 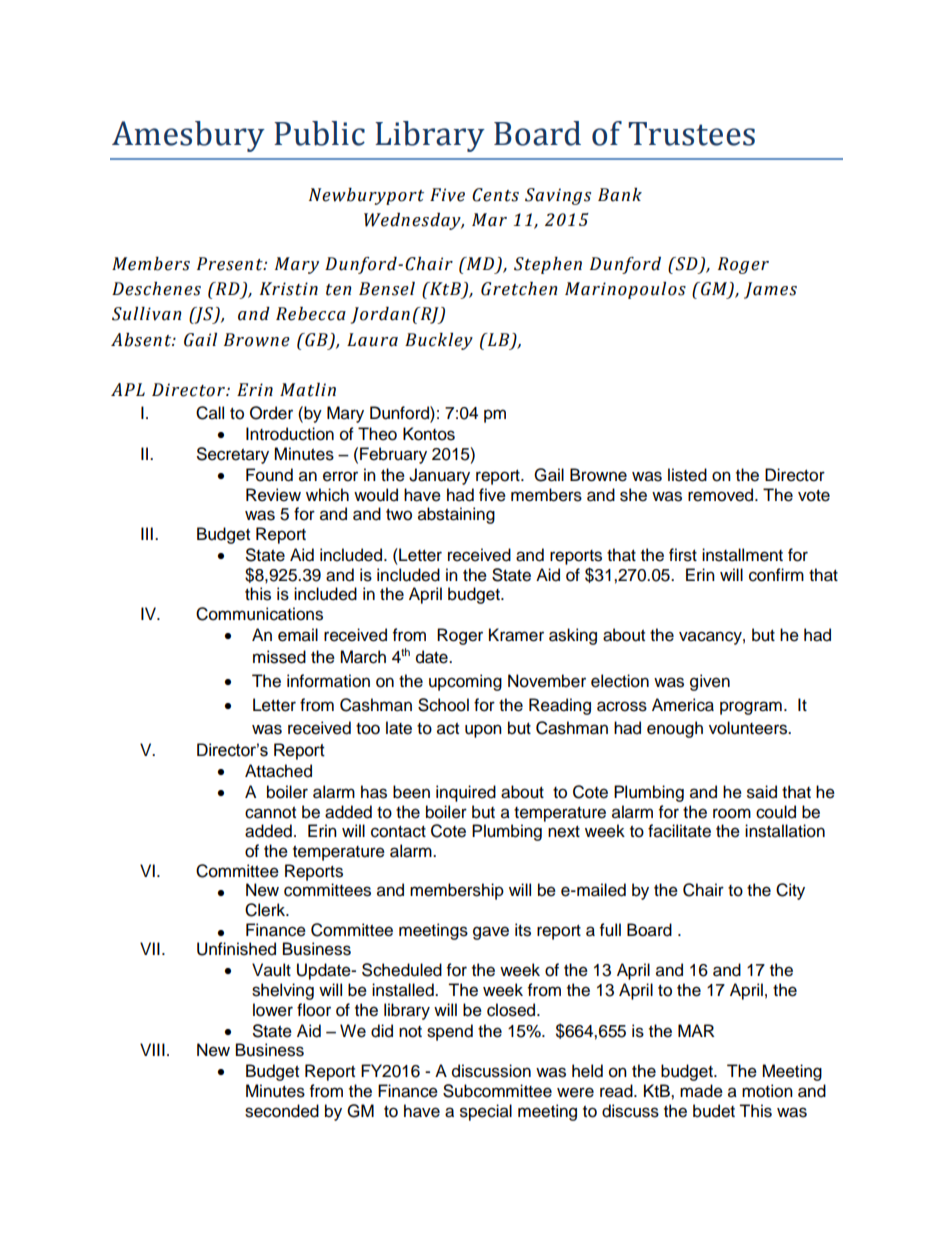 I want to click on January, so click(x=439, y=476).
